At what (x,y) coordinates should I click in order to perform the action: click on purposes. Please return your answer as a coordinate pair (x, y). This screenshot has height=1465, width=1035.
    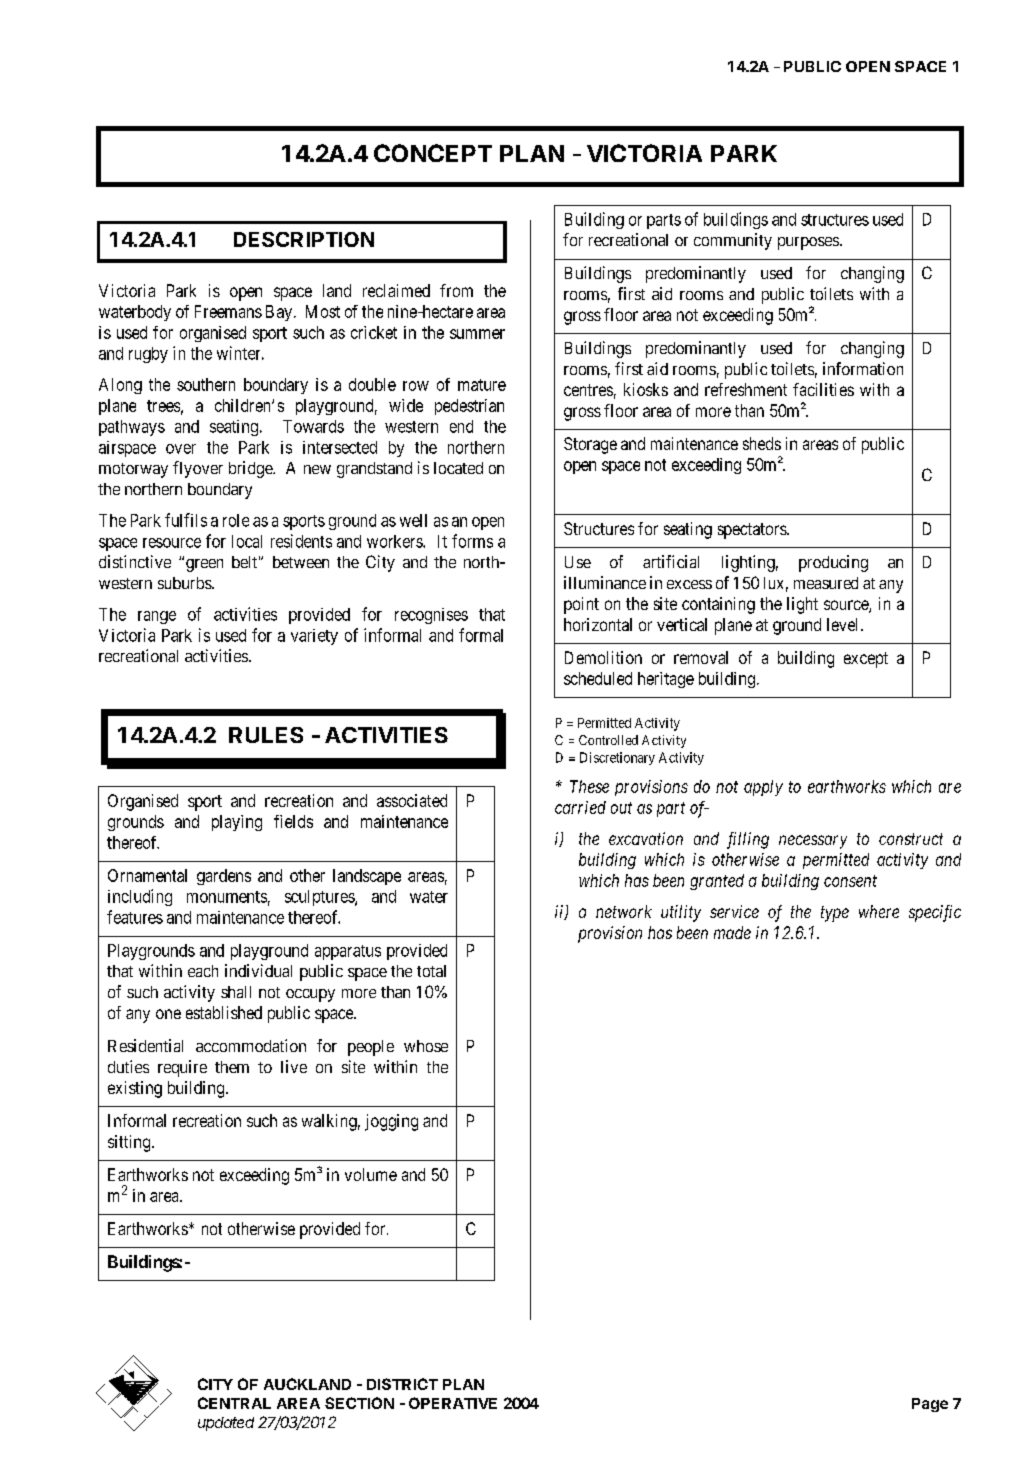
    Looking at the image, I should click on (808, 243).
